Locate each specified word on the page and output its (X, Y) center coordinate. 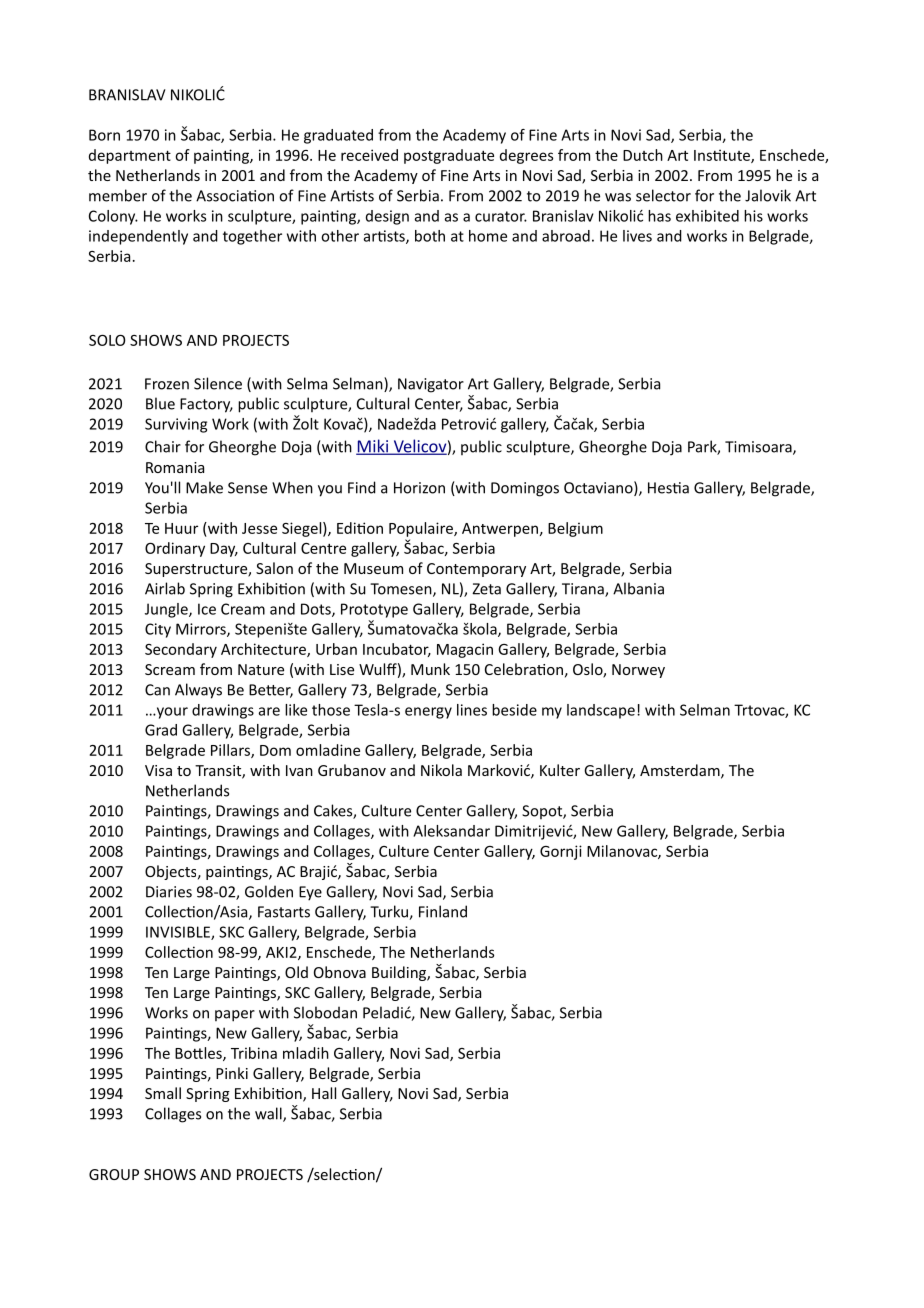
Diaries (169, 892)
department (130, 156)
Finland (443, 911)
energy (428, 713)
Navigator (431, 385)
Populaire (422, 529)
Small (163, 1093)
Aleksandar (451, 831)
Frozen (167, 384)
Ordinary (175, 549)
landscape (601, 711)
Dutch (643, 155)
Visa (158, 770)
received (369, 155)
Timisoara (759, 448)
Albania (638, 588)
